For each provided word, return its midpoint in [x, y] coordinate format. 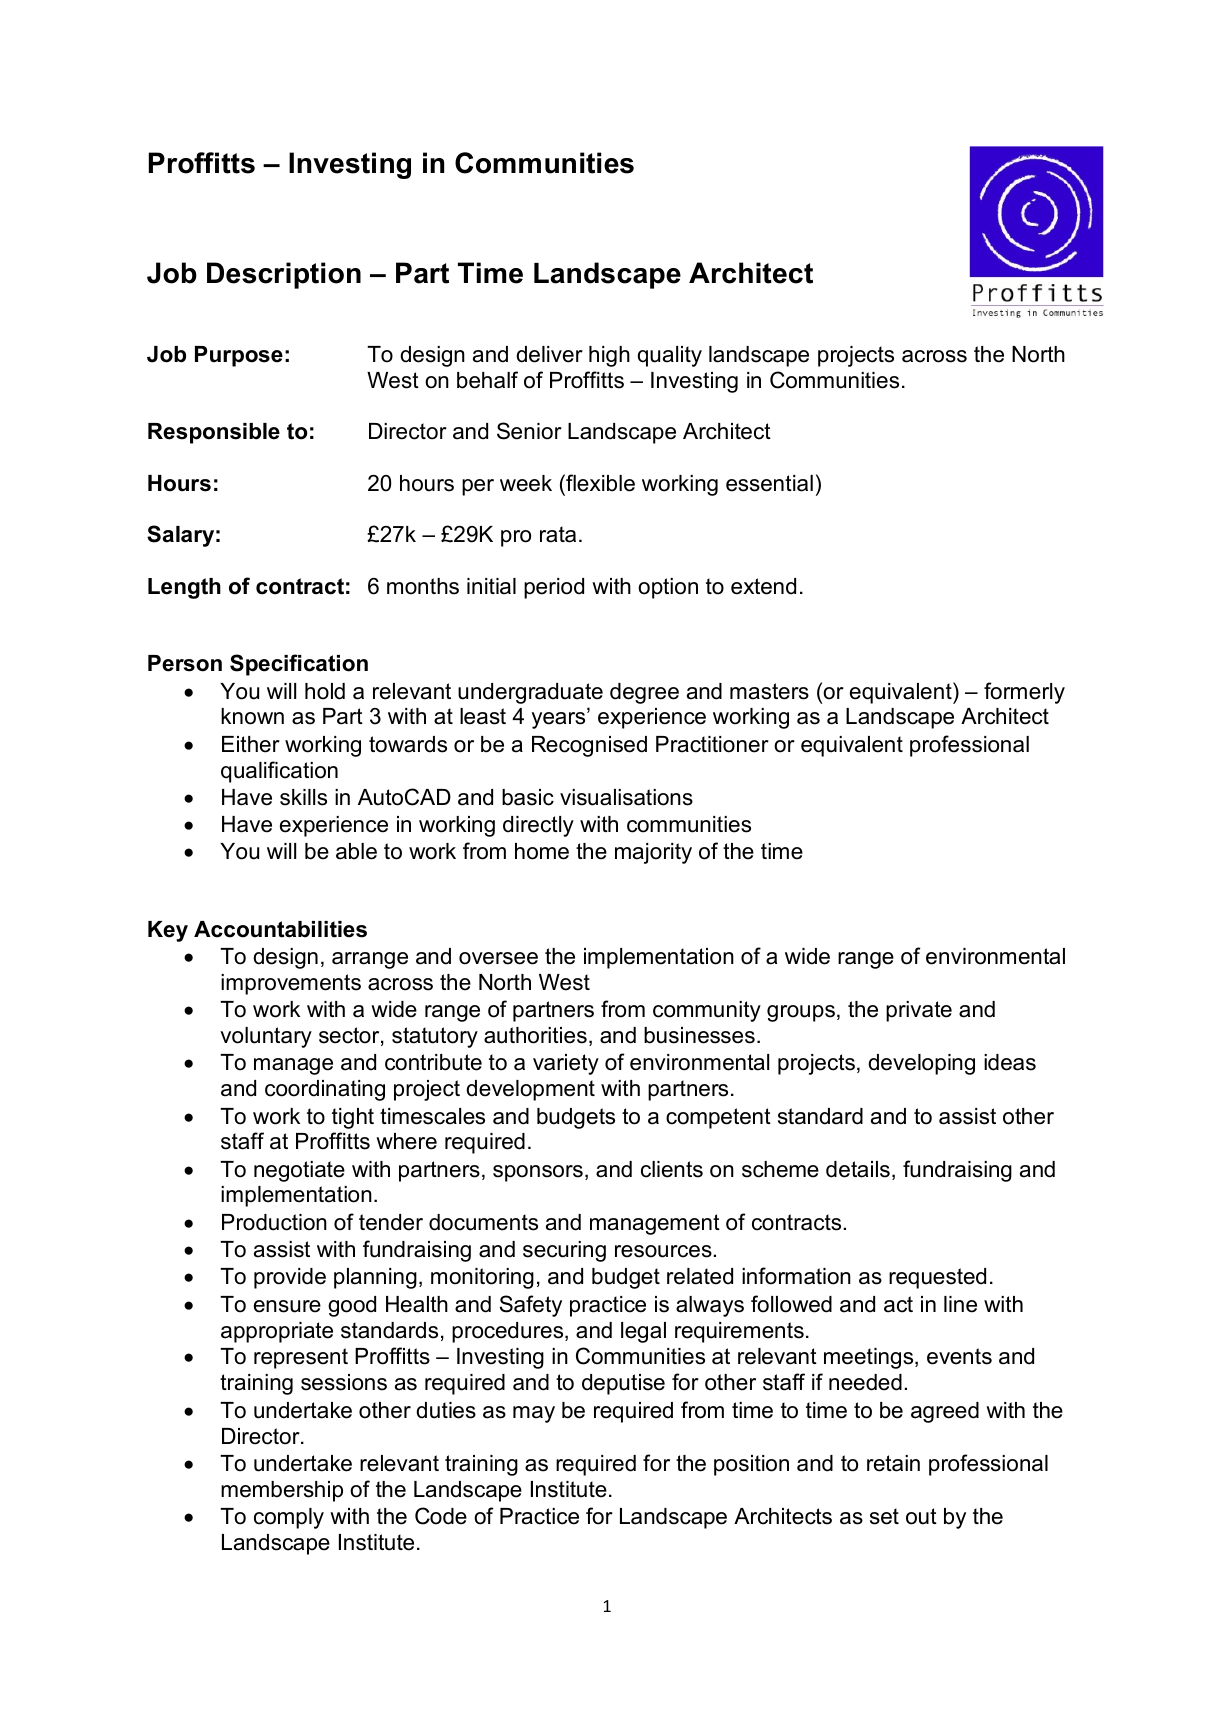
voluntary [266, 1037]
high [609, 356]
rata [558, 534]
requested [937, 1278]
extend [763, 586]
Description [284, 275]
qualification [279, 772]
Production [274, 1222]
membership [282, 1491]
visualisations [626, 797]
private [919, 1011]
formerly [1024, 693]
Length [184, 588]
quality [670, 356]
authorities [535, 1035]
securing [564, 1251]
